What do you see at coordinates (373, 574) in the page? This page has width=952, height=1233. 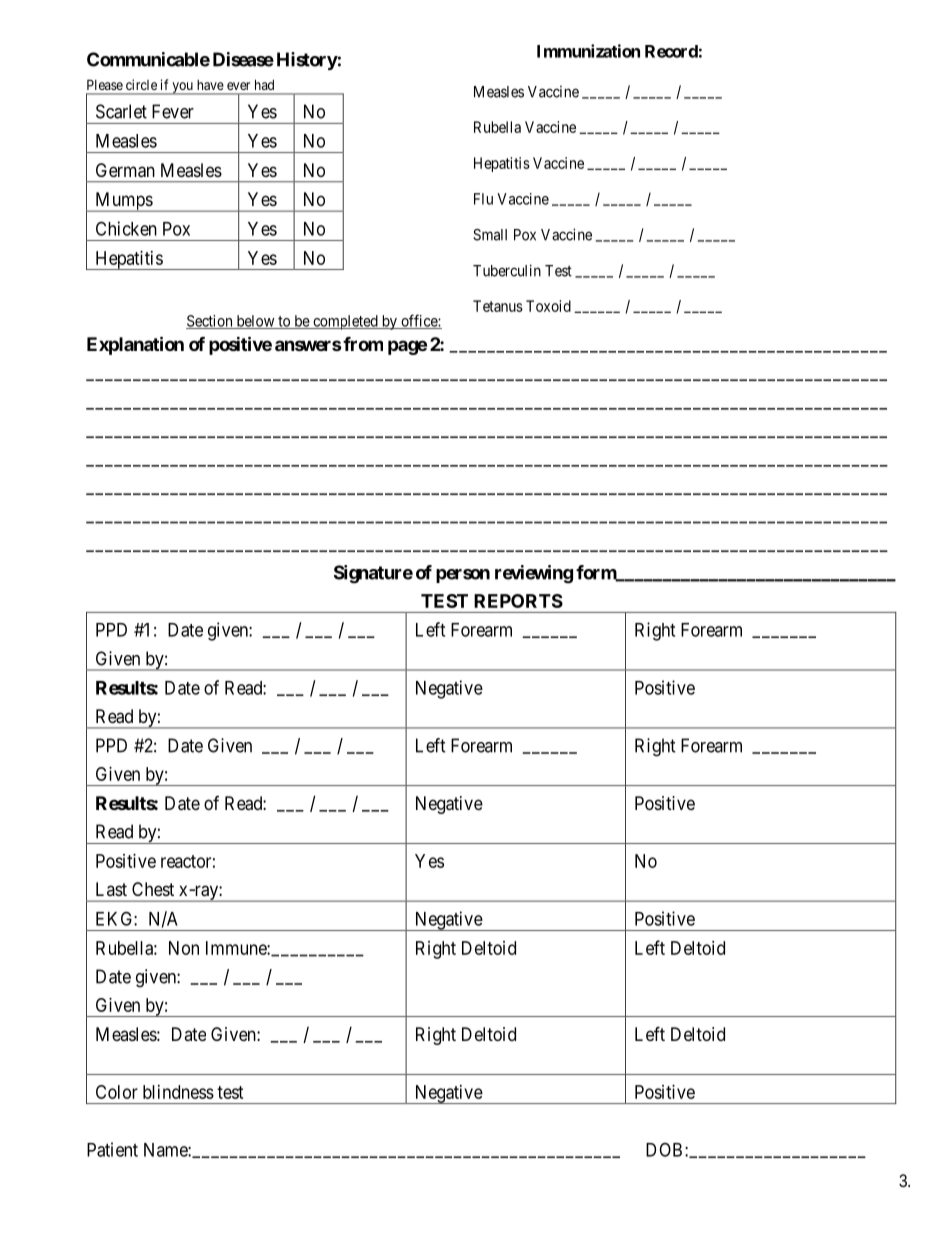 I see `Signature` at bounding box center [373, 574].
